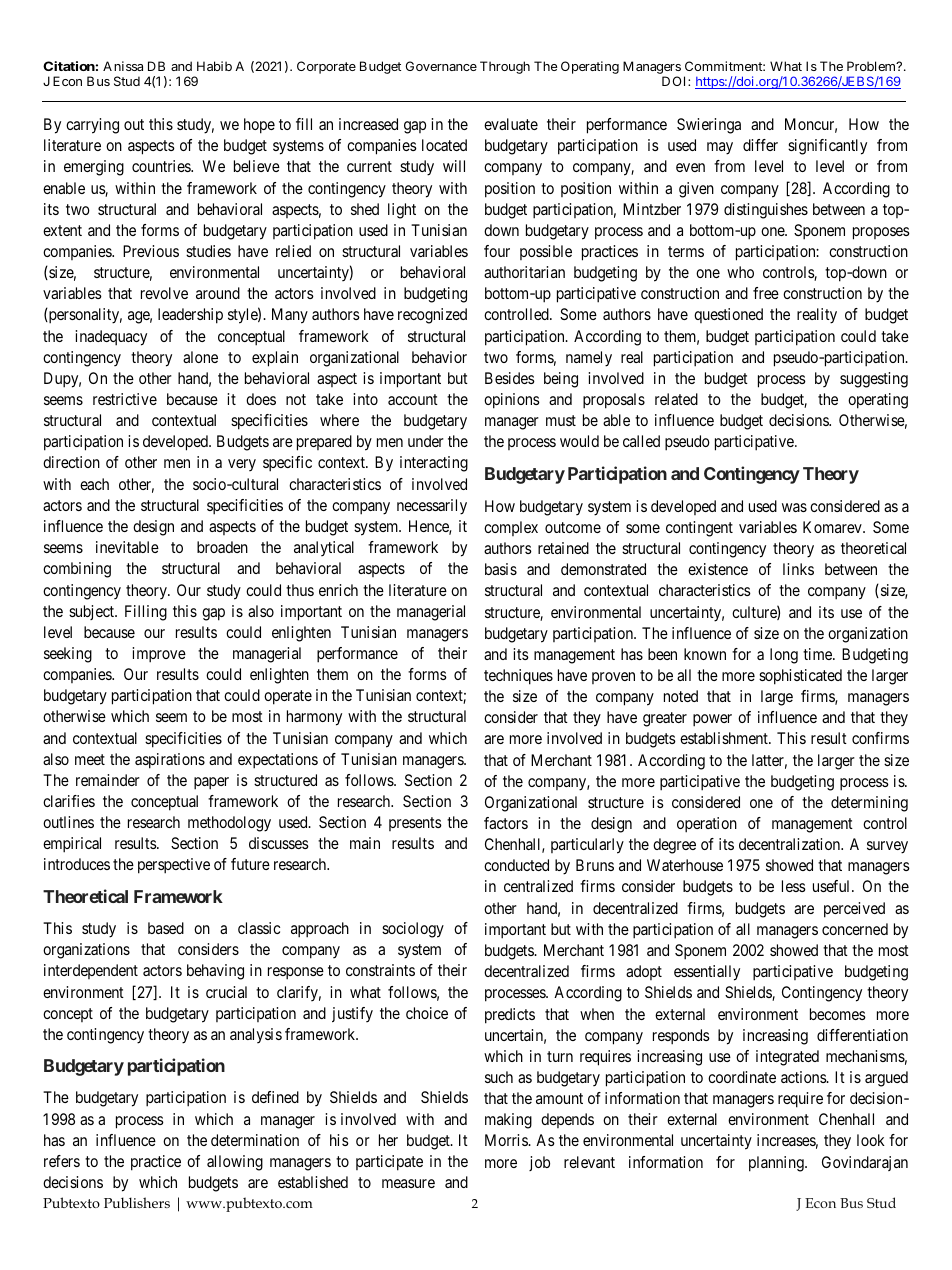  Describe the element at coordinates (190, 316) in the screenshot. I see `leadership` at that location.
